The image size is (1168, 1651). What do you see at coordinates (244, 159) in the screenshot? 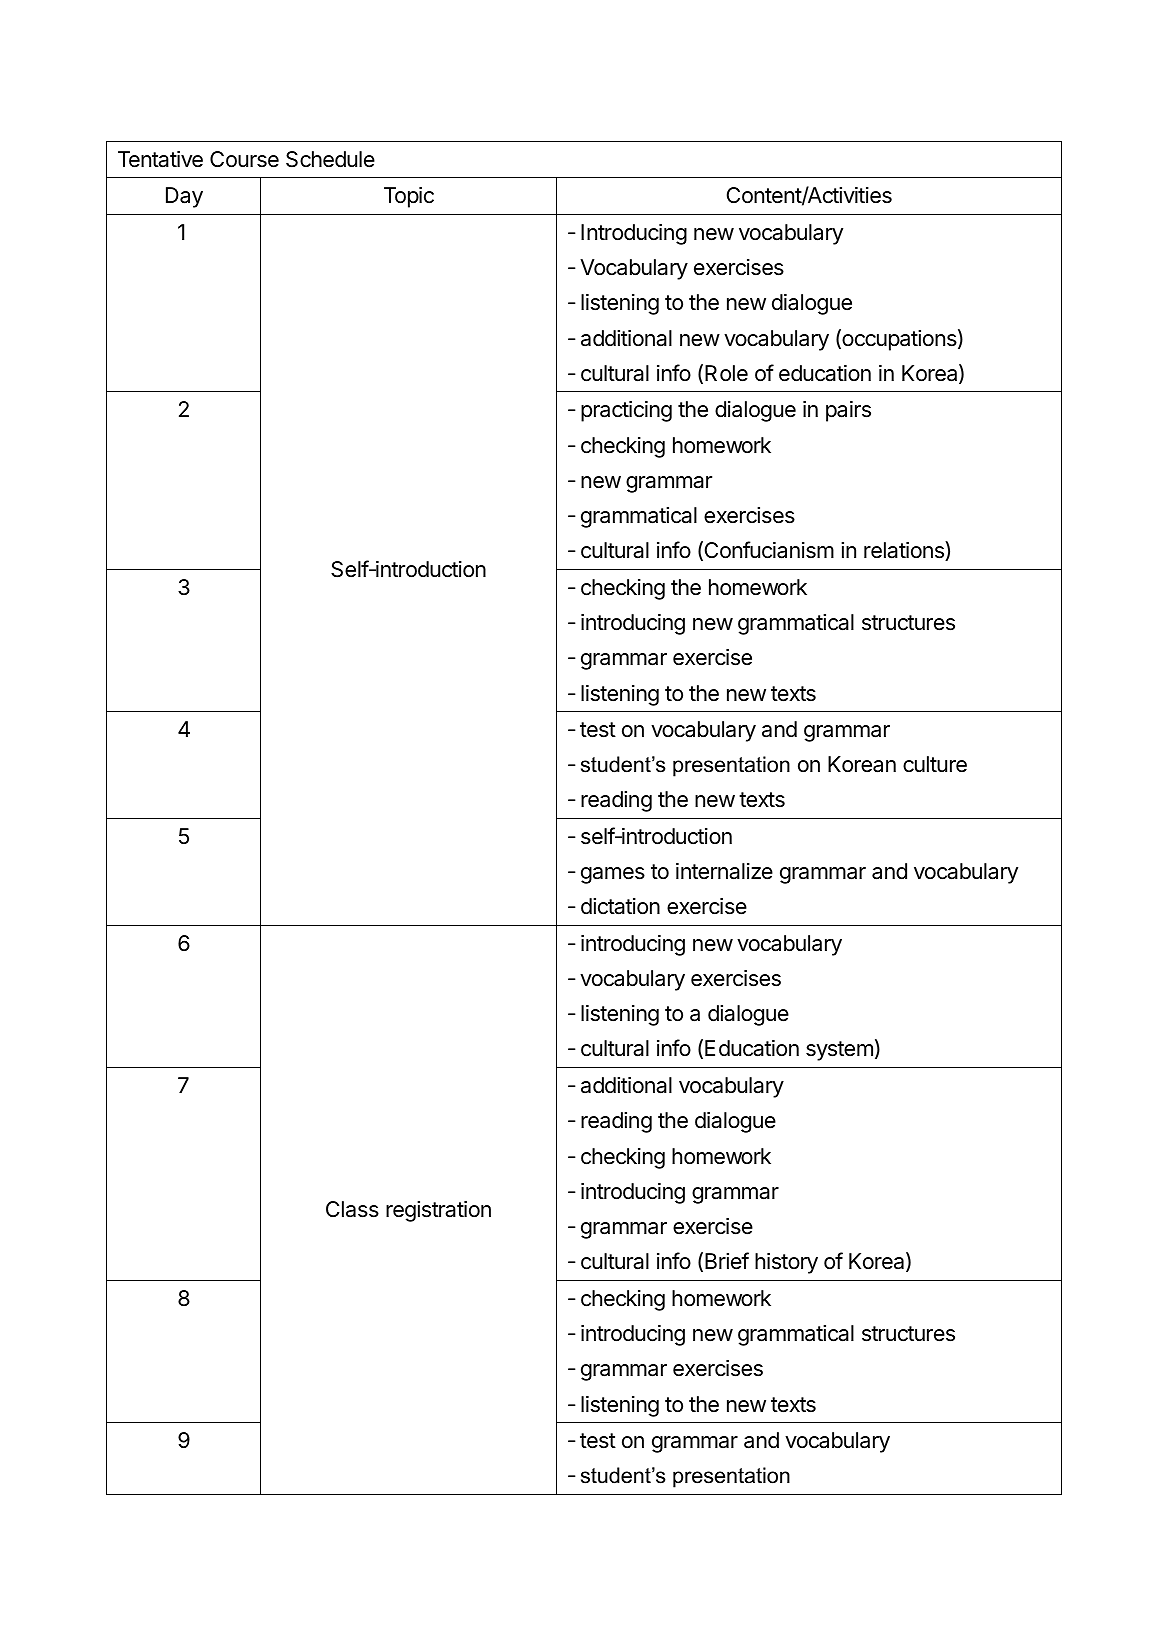
I see `Course` at bounding box center [244, 159].
